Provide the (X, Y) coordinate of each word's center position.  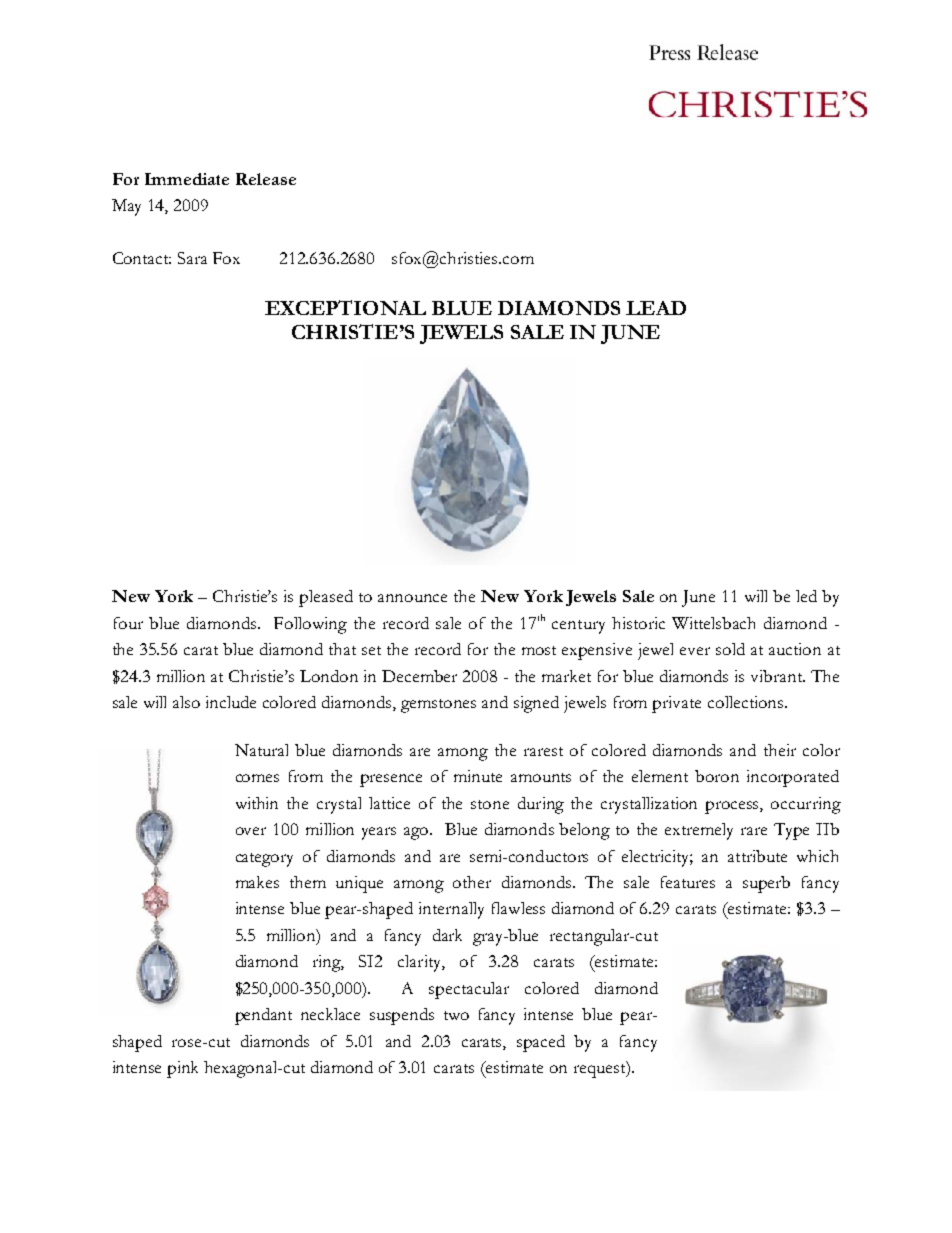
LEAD (656, 308)
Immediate (187, 179)
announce (412, 598)
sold (730, 649)
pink (182, 1069)
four (128, 623)
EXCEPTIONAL (345, 307)
